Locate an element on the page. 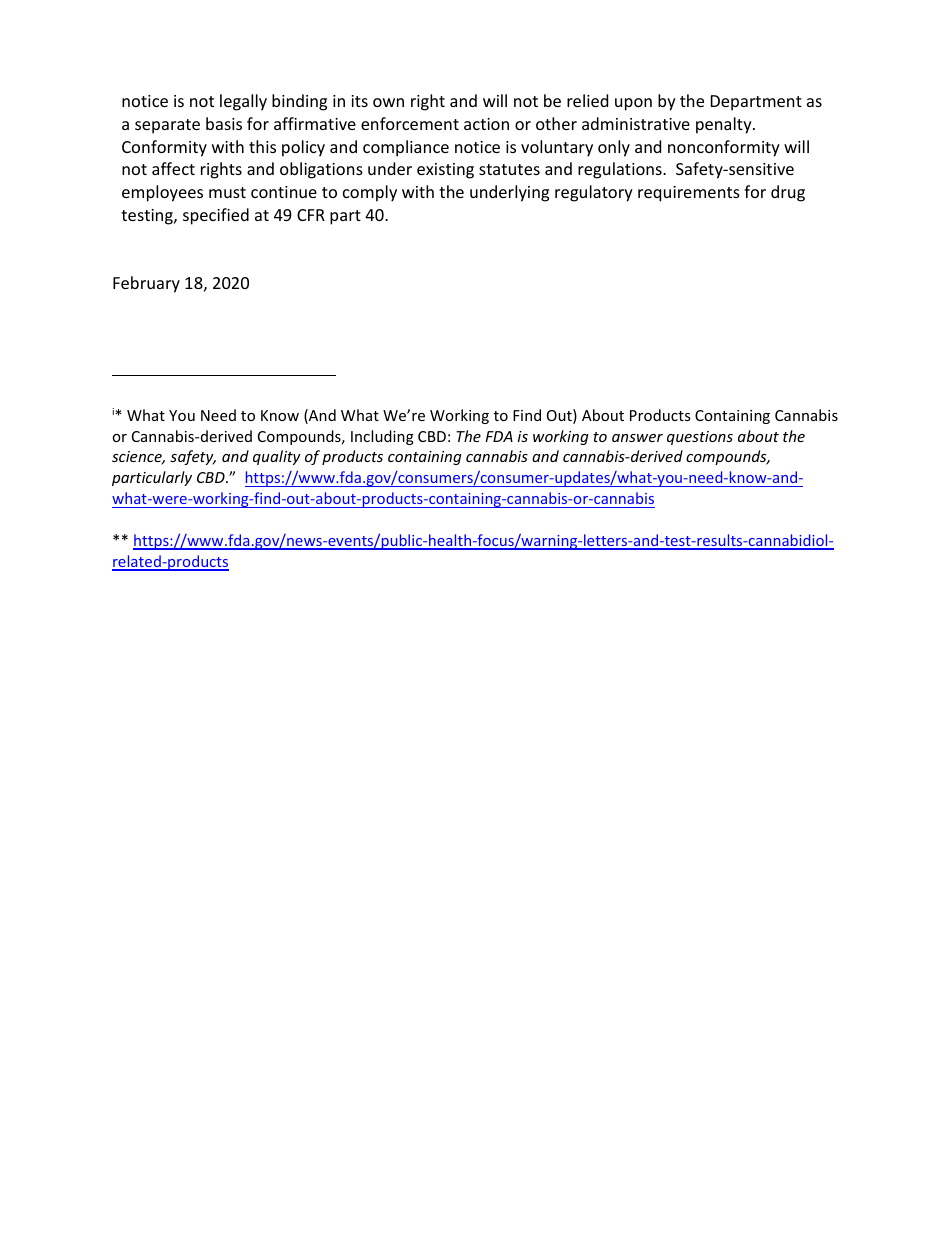 The height and width of the page is (1233, 952). February is located at coordinates (146, 284).
